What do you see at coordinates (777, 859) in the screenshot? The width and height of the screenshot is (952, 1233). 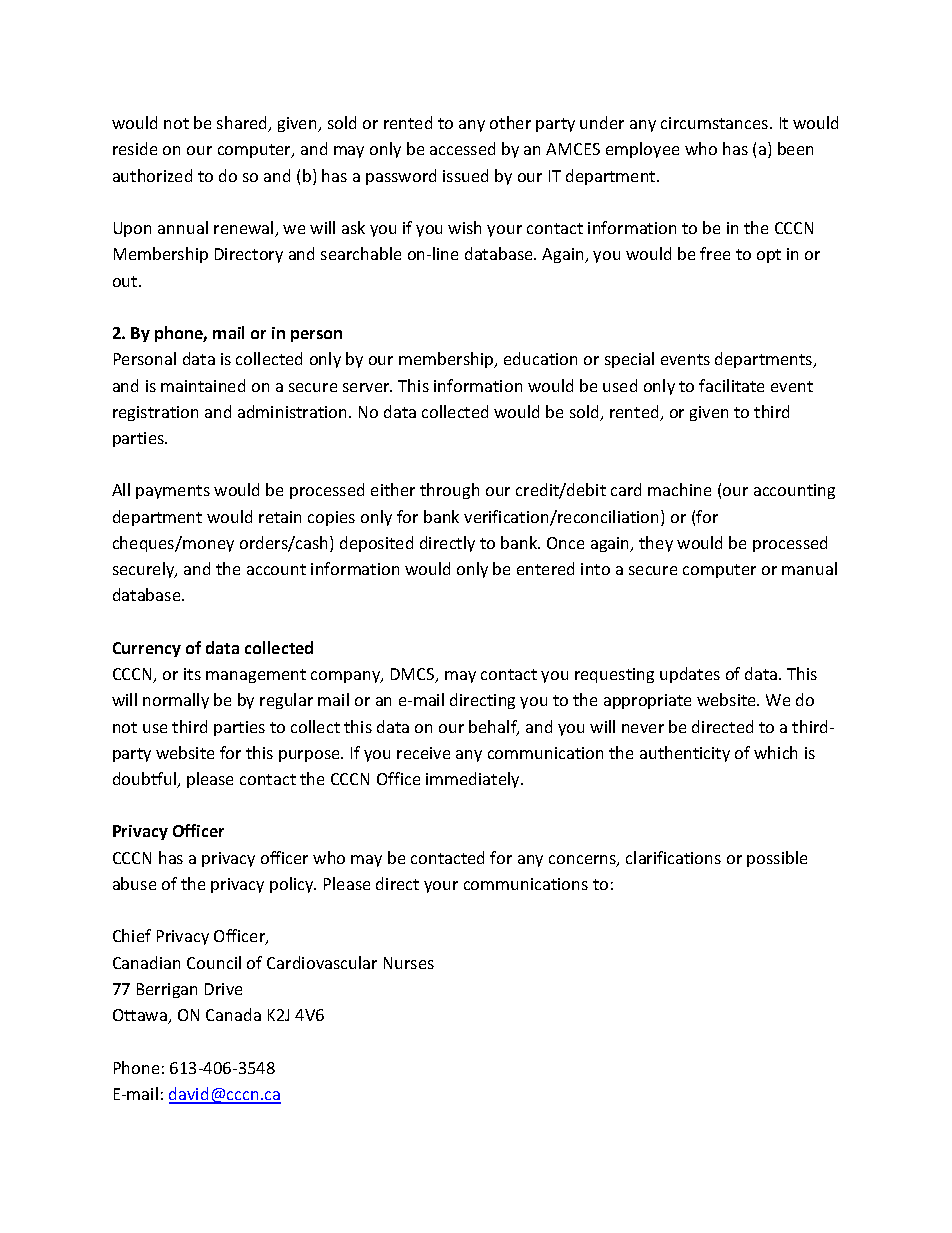 I see `possible` at bounding box center [777, 859].
